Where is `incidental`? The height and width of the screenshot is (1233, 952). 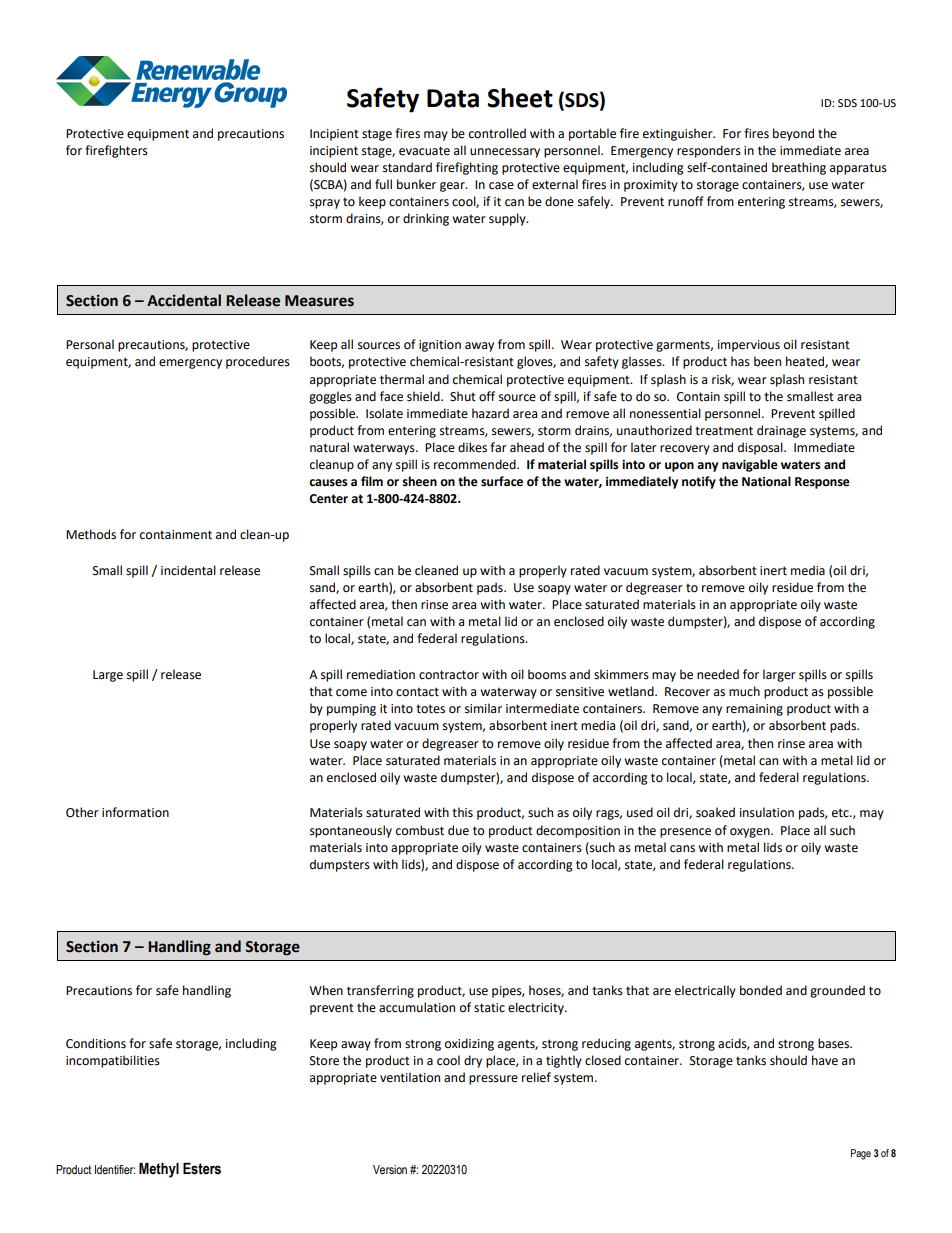
incidental is located at coordinates (188, 570).
